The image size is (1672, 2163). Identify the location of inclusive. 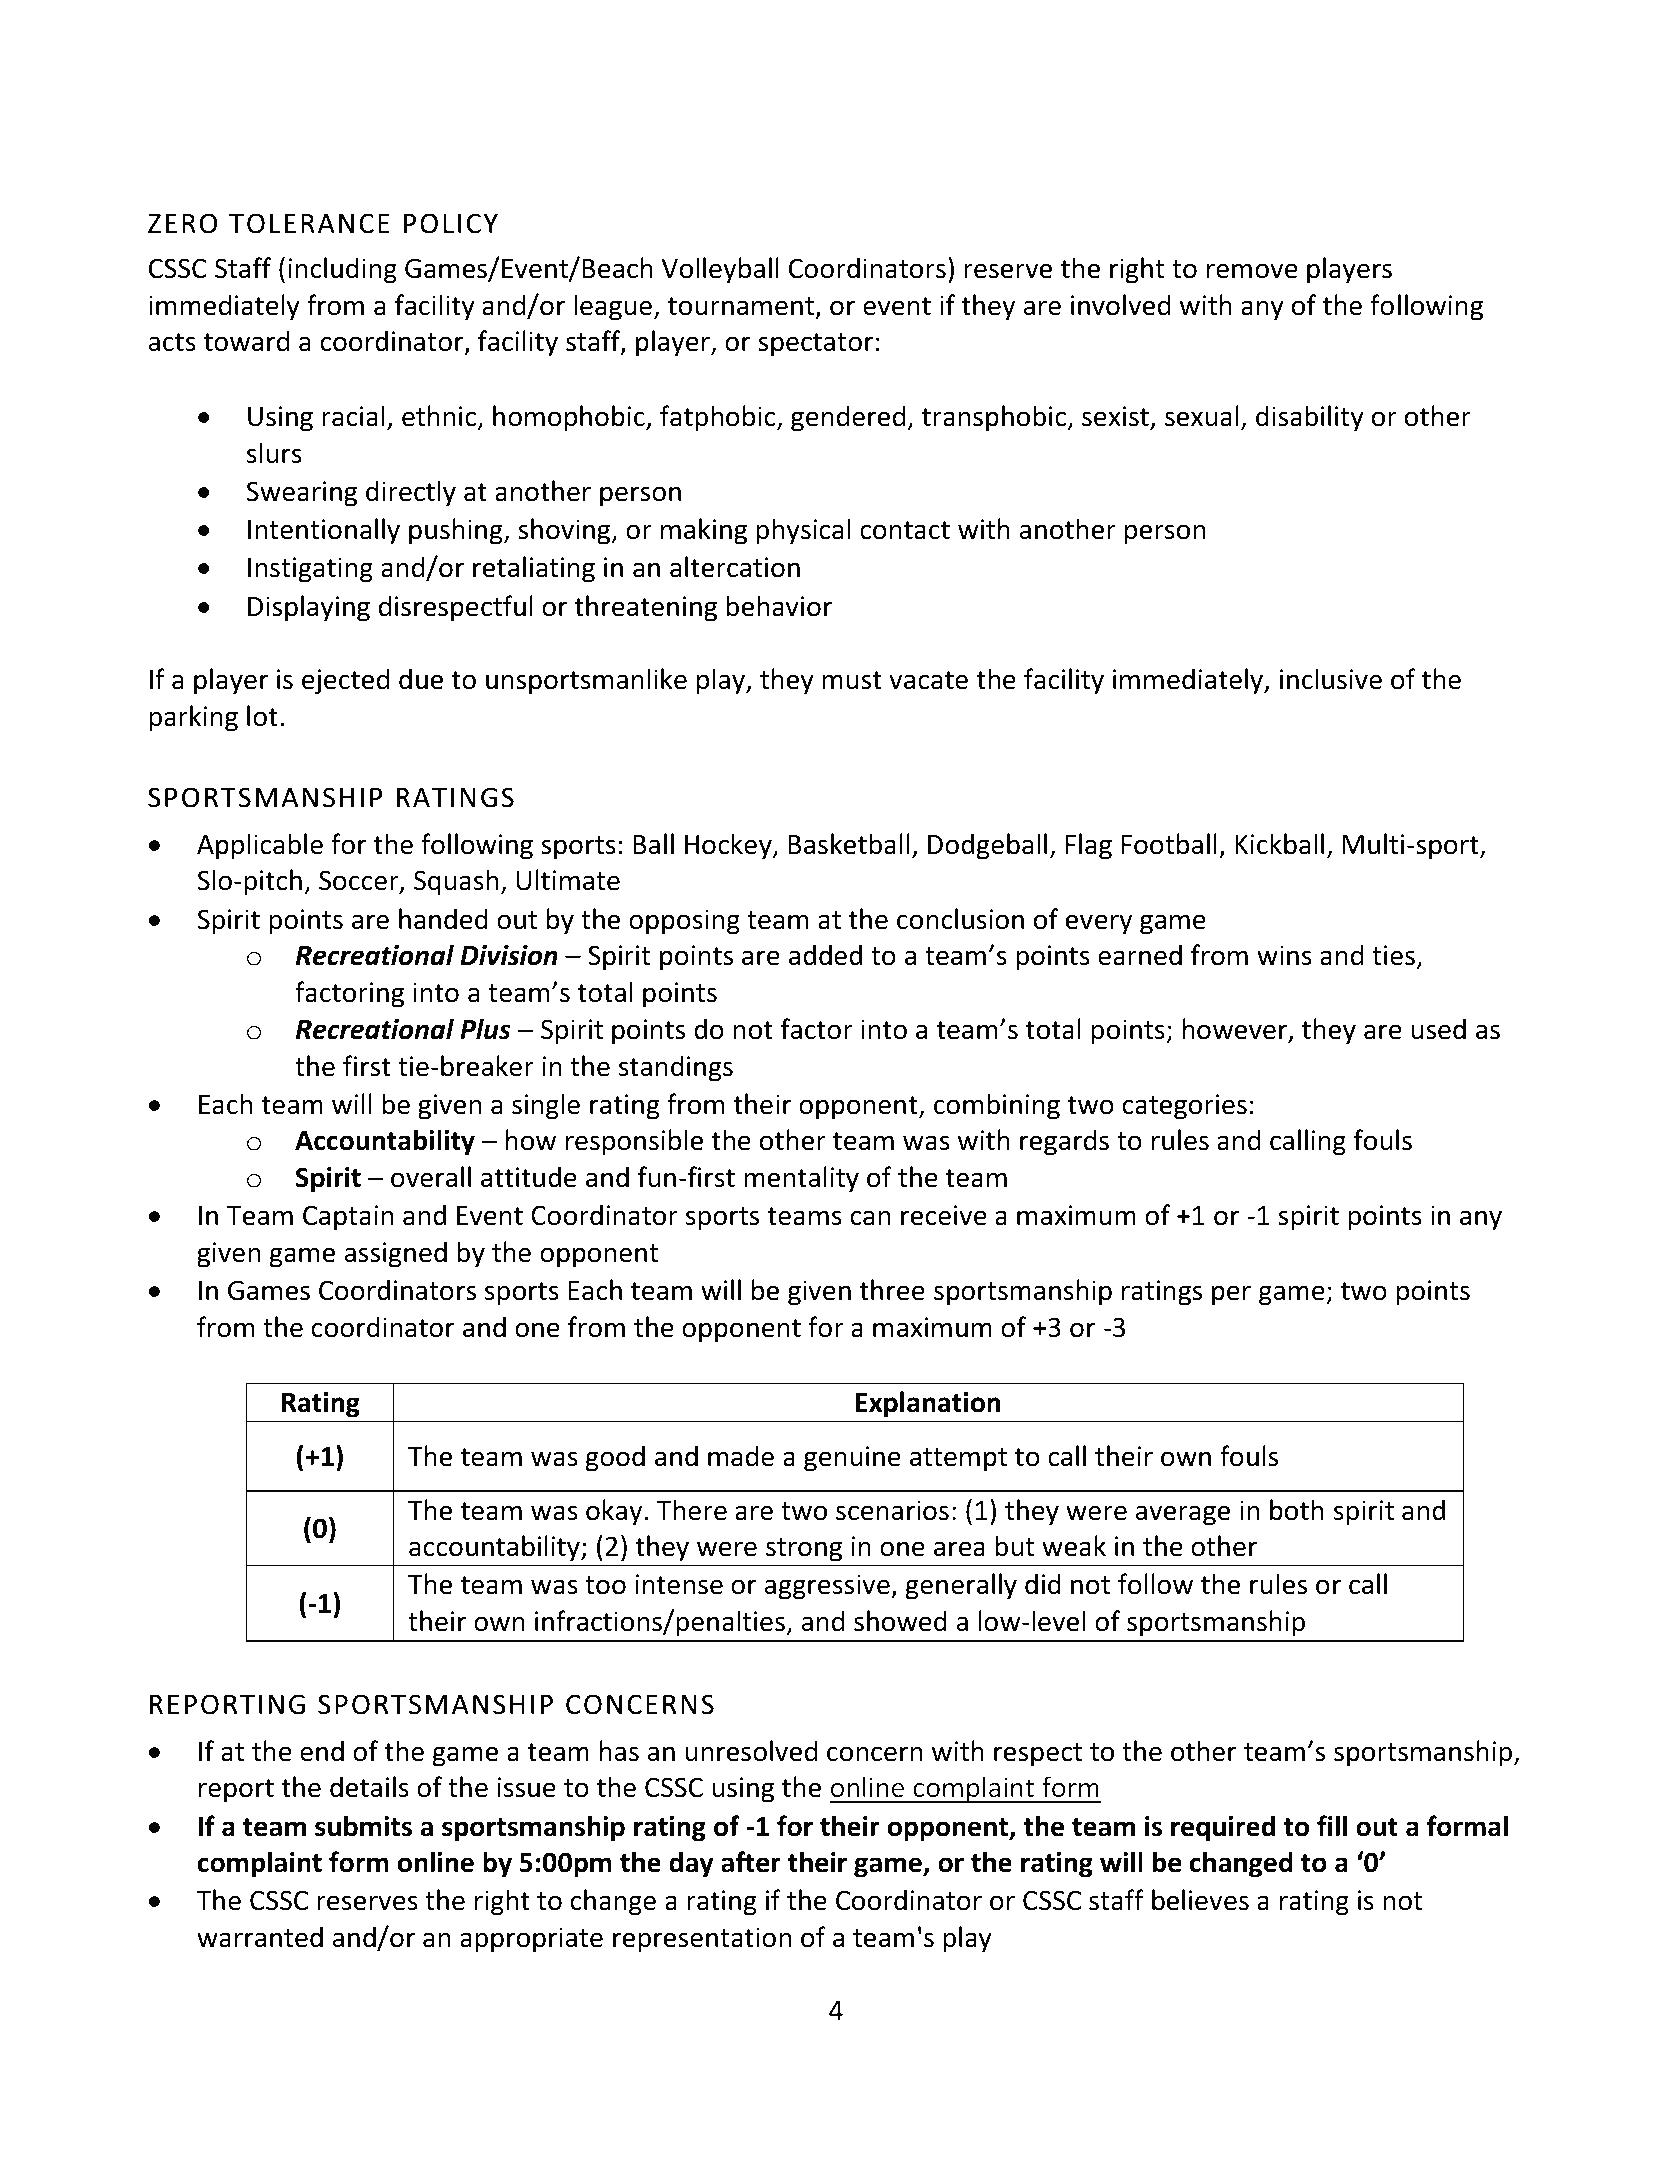
(1331, 679).
